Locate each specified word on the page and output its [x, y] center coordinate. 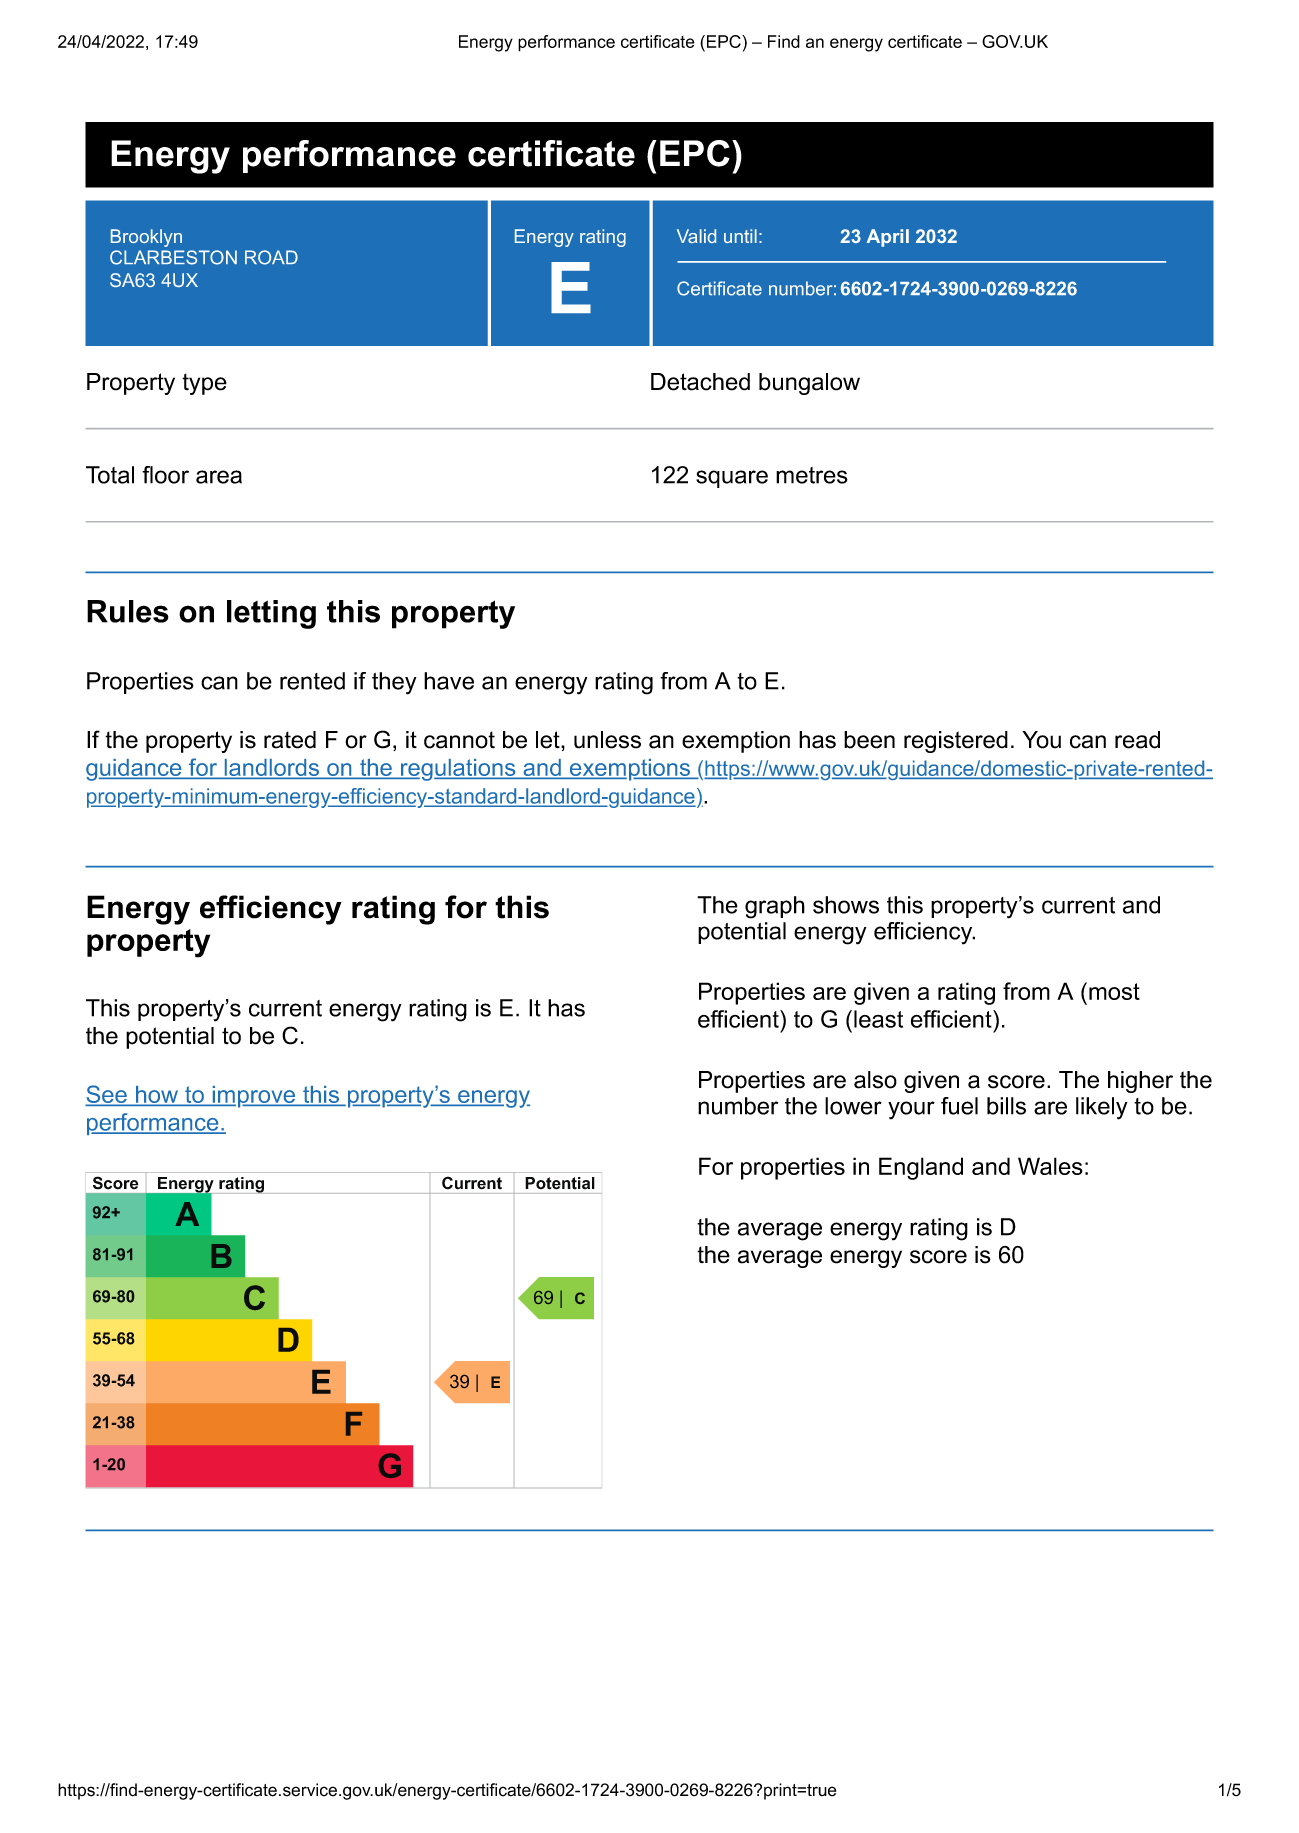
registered [956, 742]
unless [607, 740]
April [888, 238]
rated [290, 740]
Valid [696, 236]
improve [254, 1097]
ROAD [271, 257]
